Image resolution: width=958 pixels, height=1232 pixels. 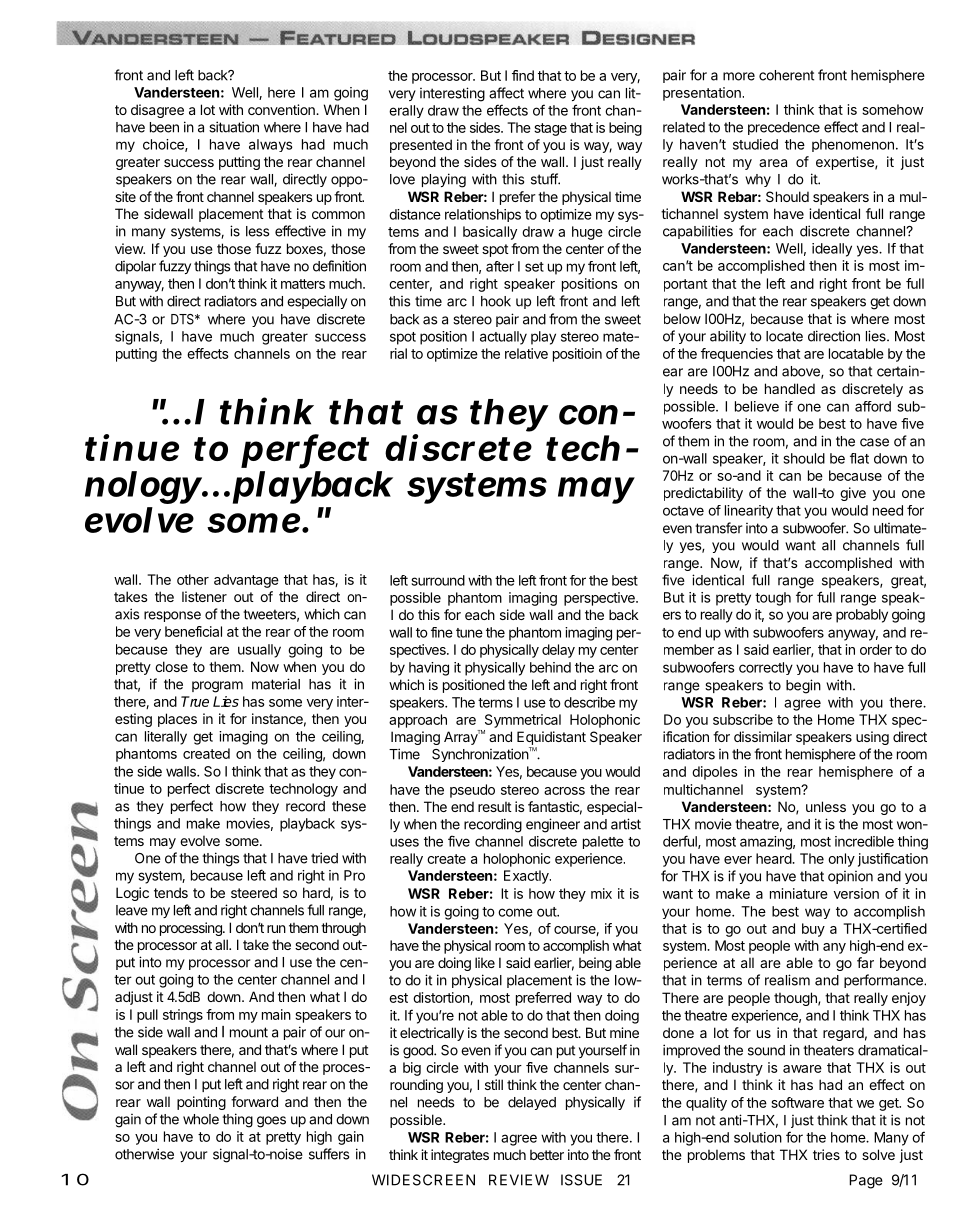 I want to click on better, so click(x=547, y=1154).
